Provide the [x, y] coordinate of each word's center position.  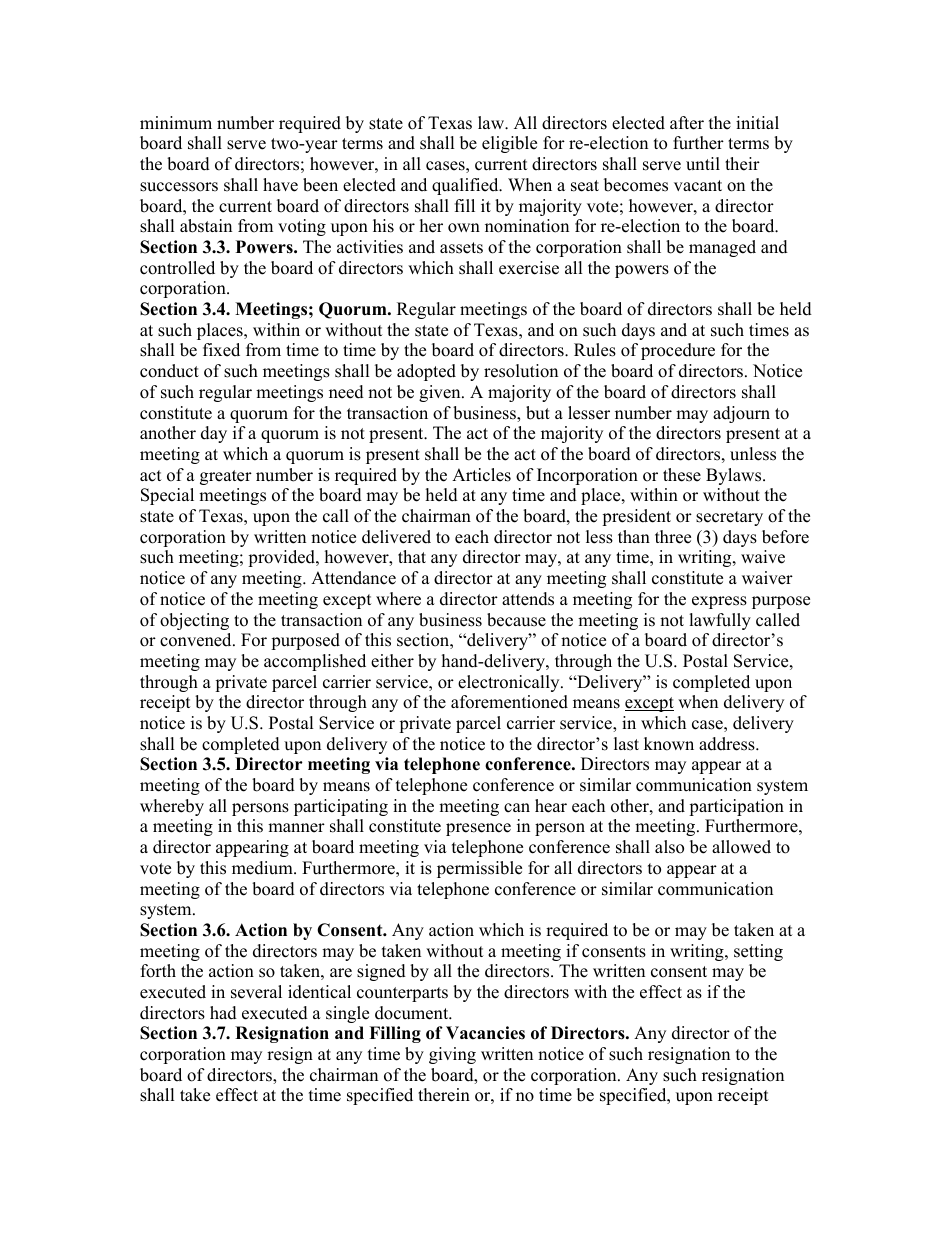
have [280, 185]
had [223, 1013]
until [703, 164]
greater [226, 477]
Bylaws [735, 476]
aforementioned [509, 702]
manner [296, 828]
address [728, 744]
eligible [509, 144]
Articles [481, 475]
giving [452, 1055]
